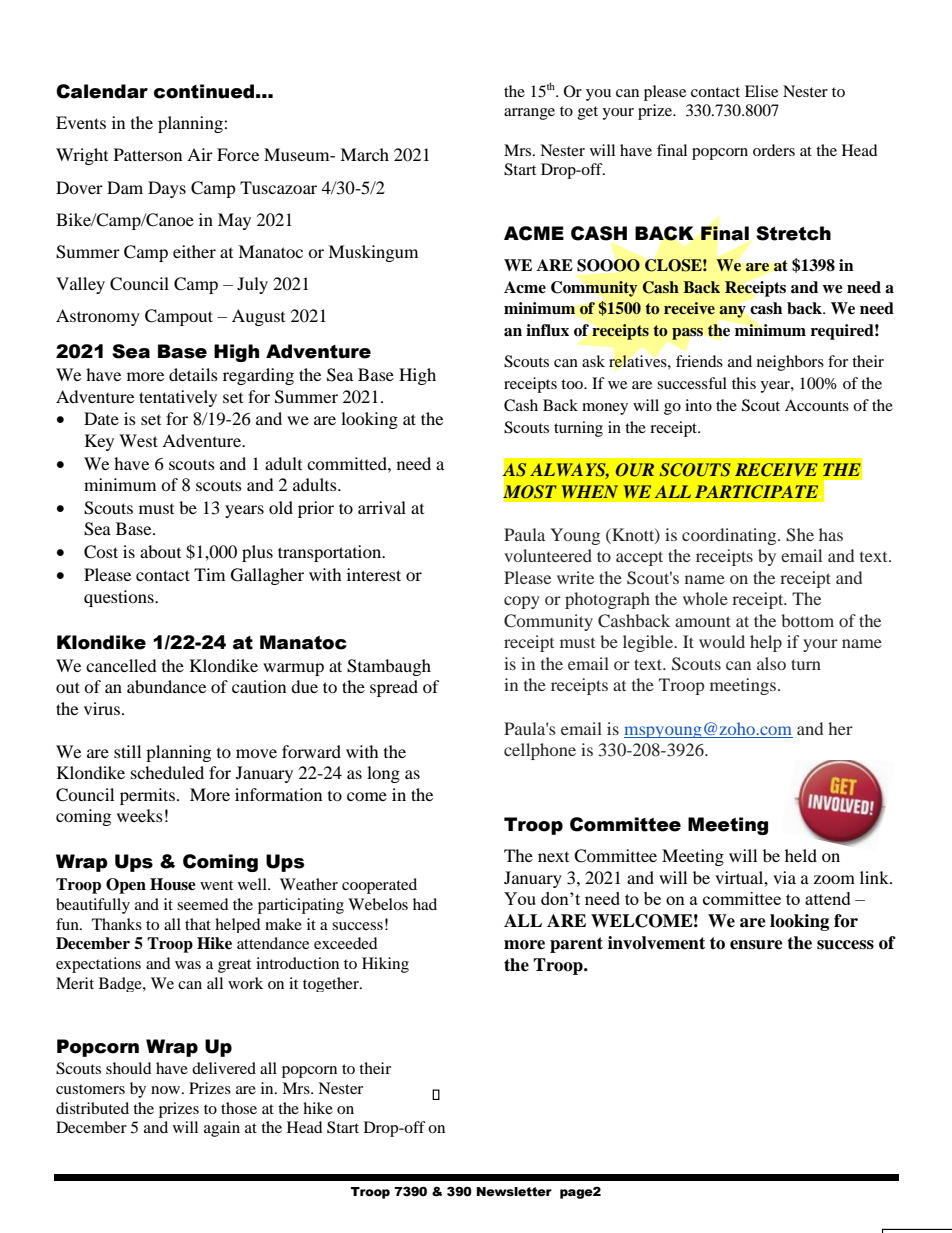 Image resolution: width=952 pixels, height=1233 pixels. I want to click on House, so click(173, 884).
